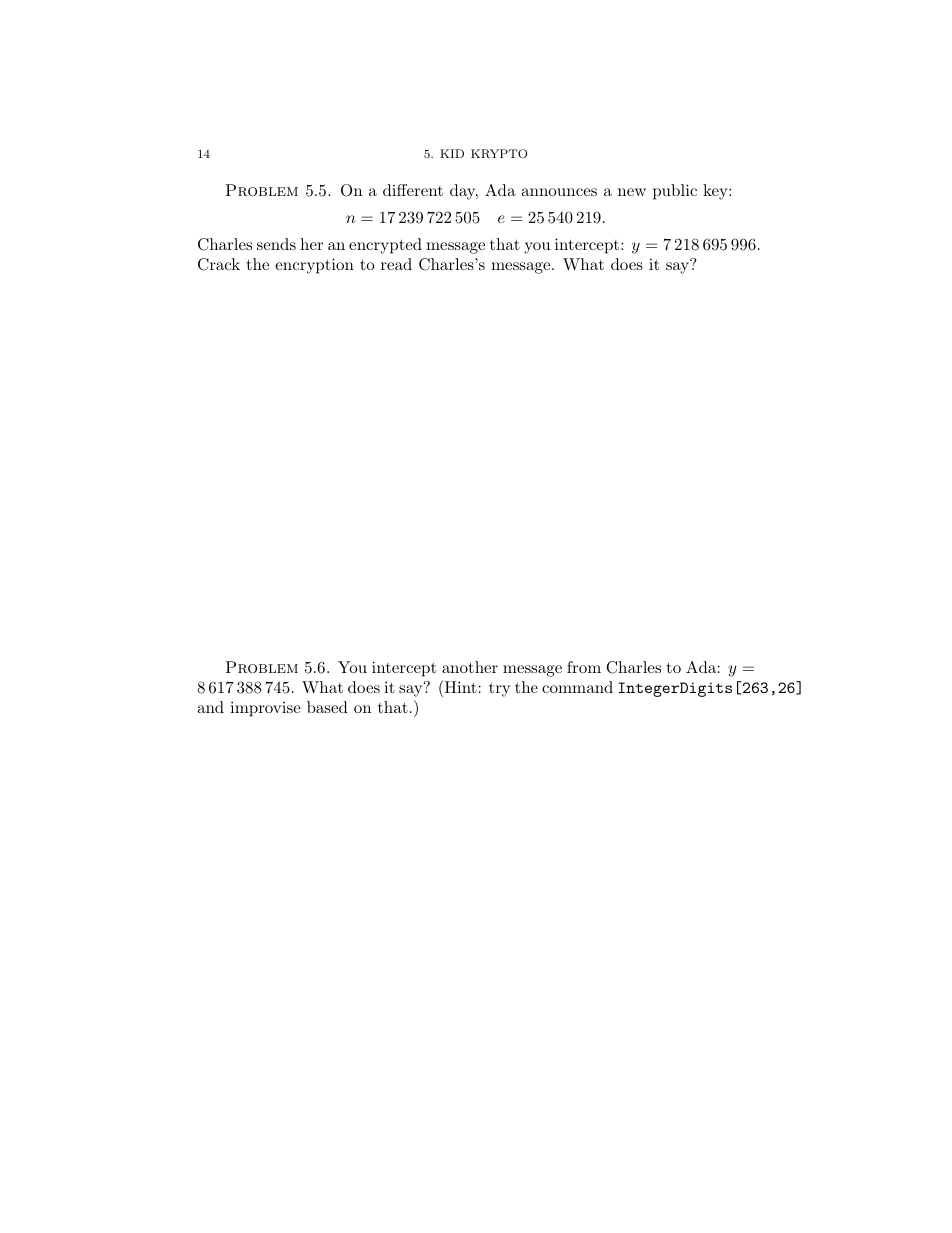 The height and width of the document is (1233, 952). What do you see at coordinates (632, 192) in the document?
I see `new` at bounding box center [632, 192].
